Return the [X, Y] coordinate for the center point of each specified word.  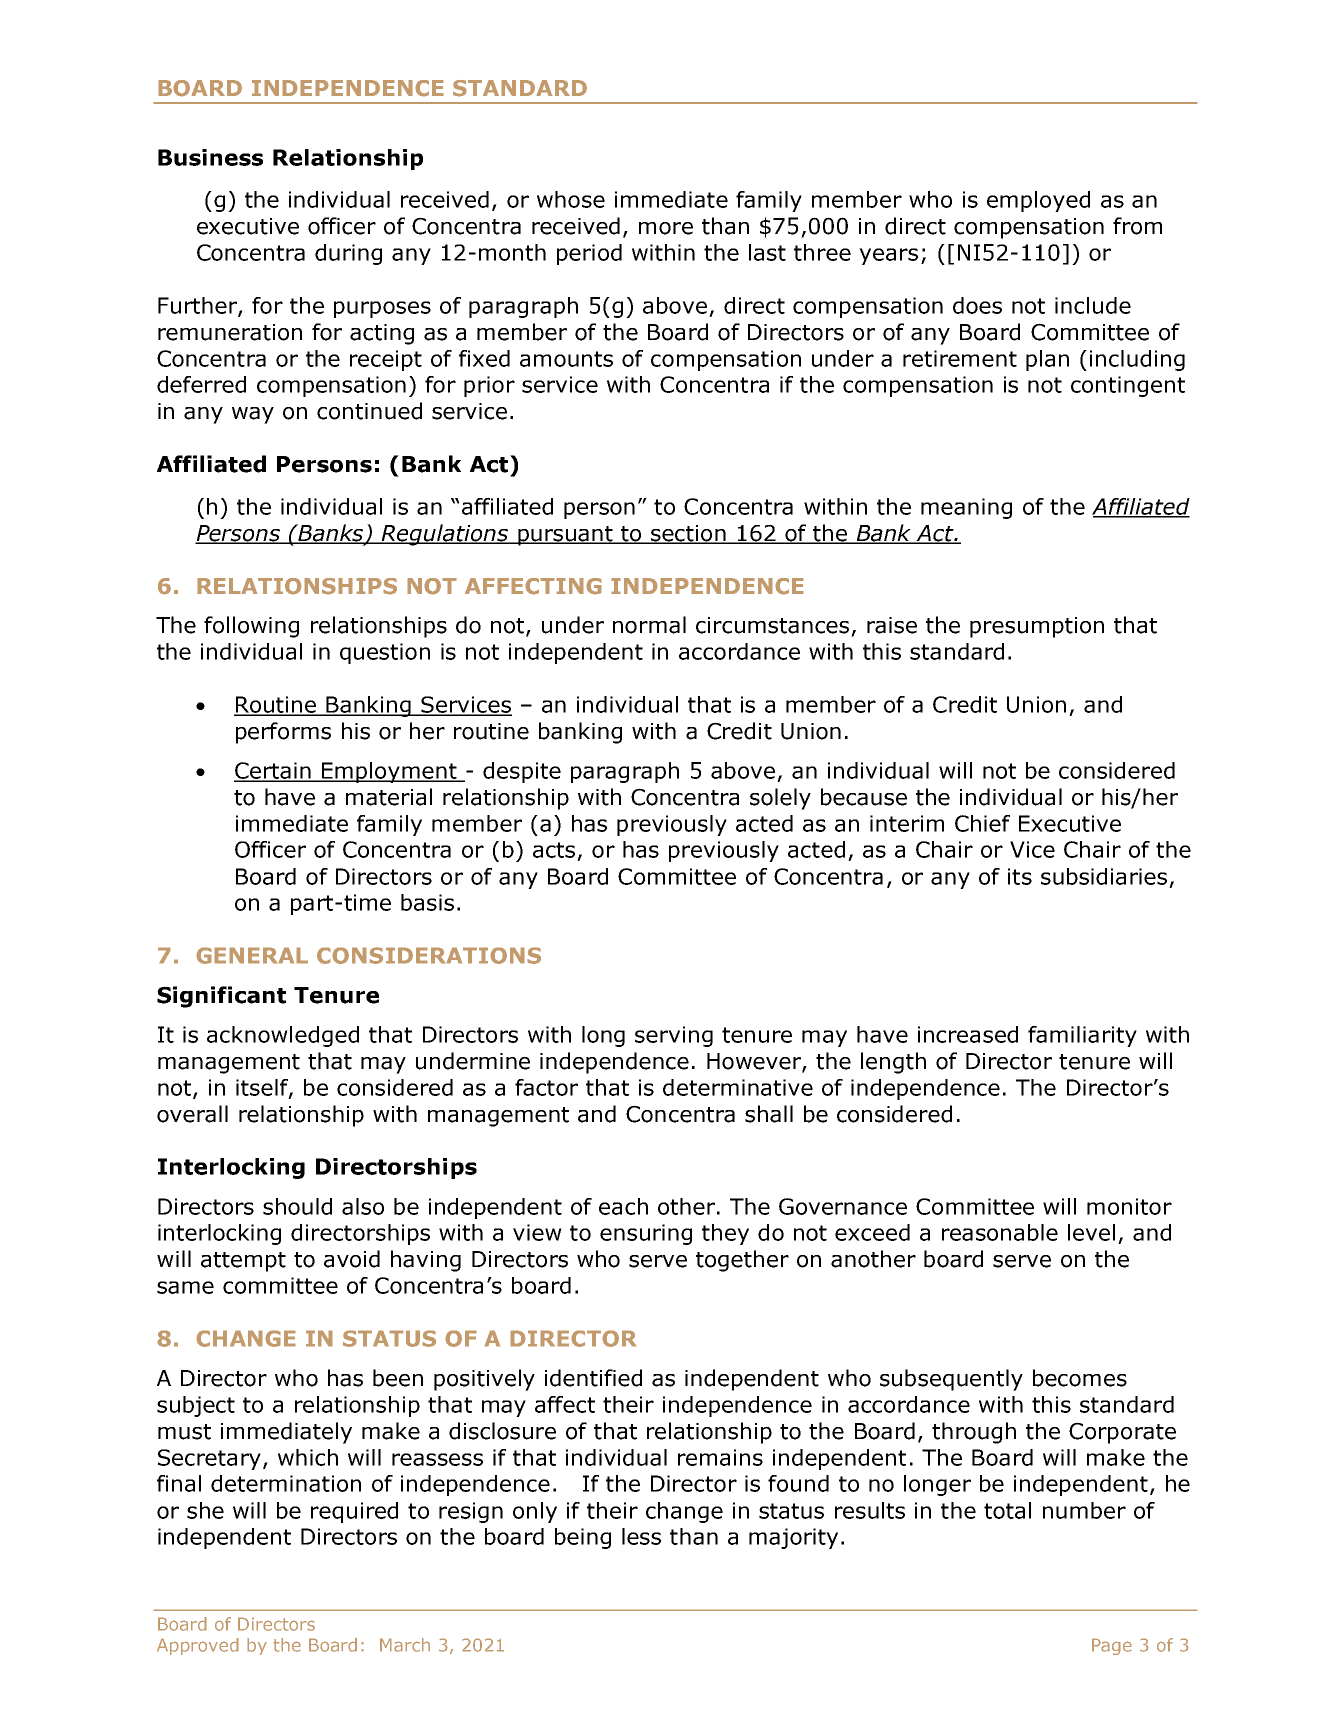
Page [1112, 1646]
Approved [198, 1646]
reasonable [1000, 1232]
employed [1038, 201]
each [623, 1206]
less [641, 1536]
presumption [1037, 627]
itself [263, 1088]
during [348, 254]
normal [649, 625]
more [666, 228]
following [251, 627]
